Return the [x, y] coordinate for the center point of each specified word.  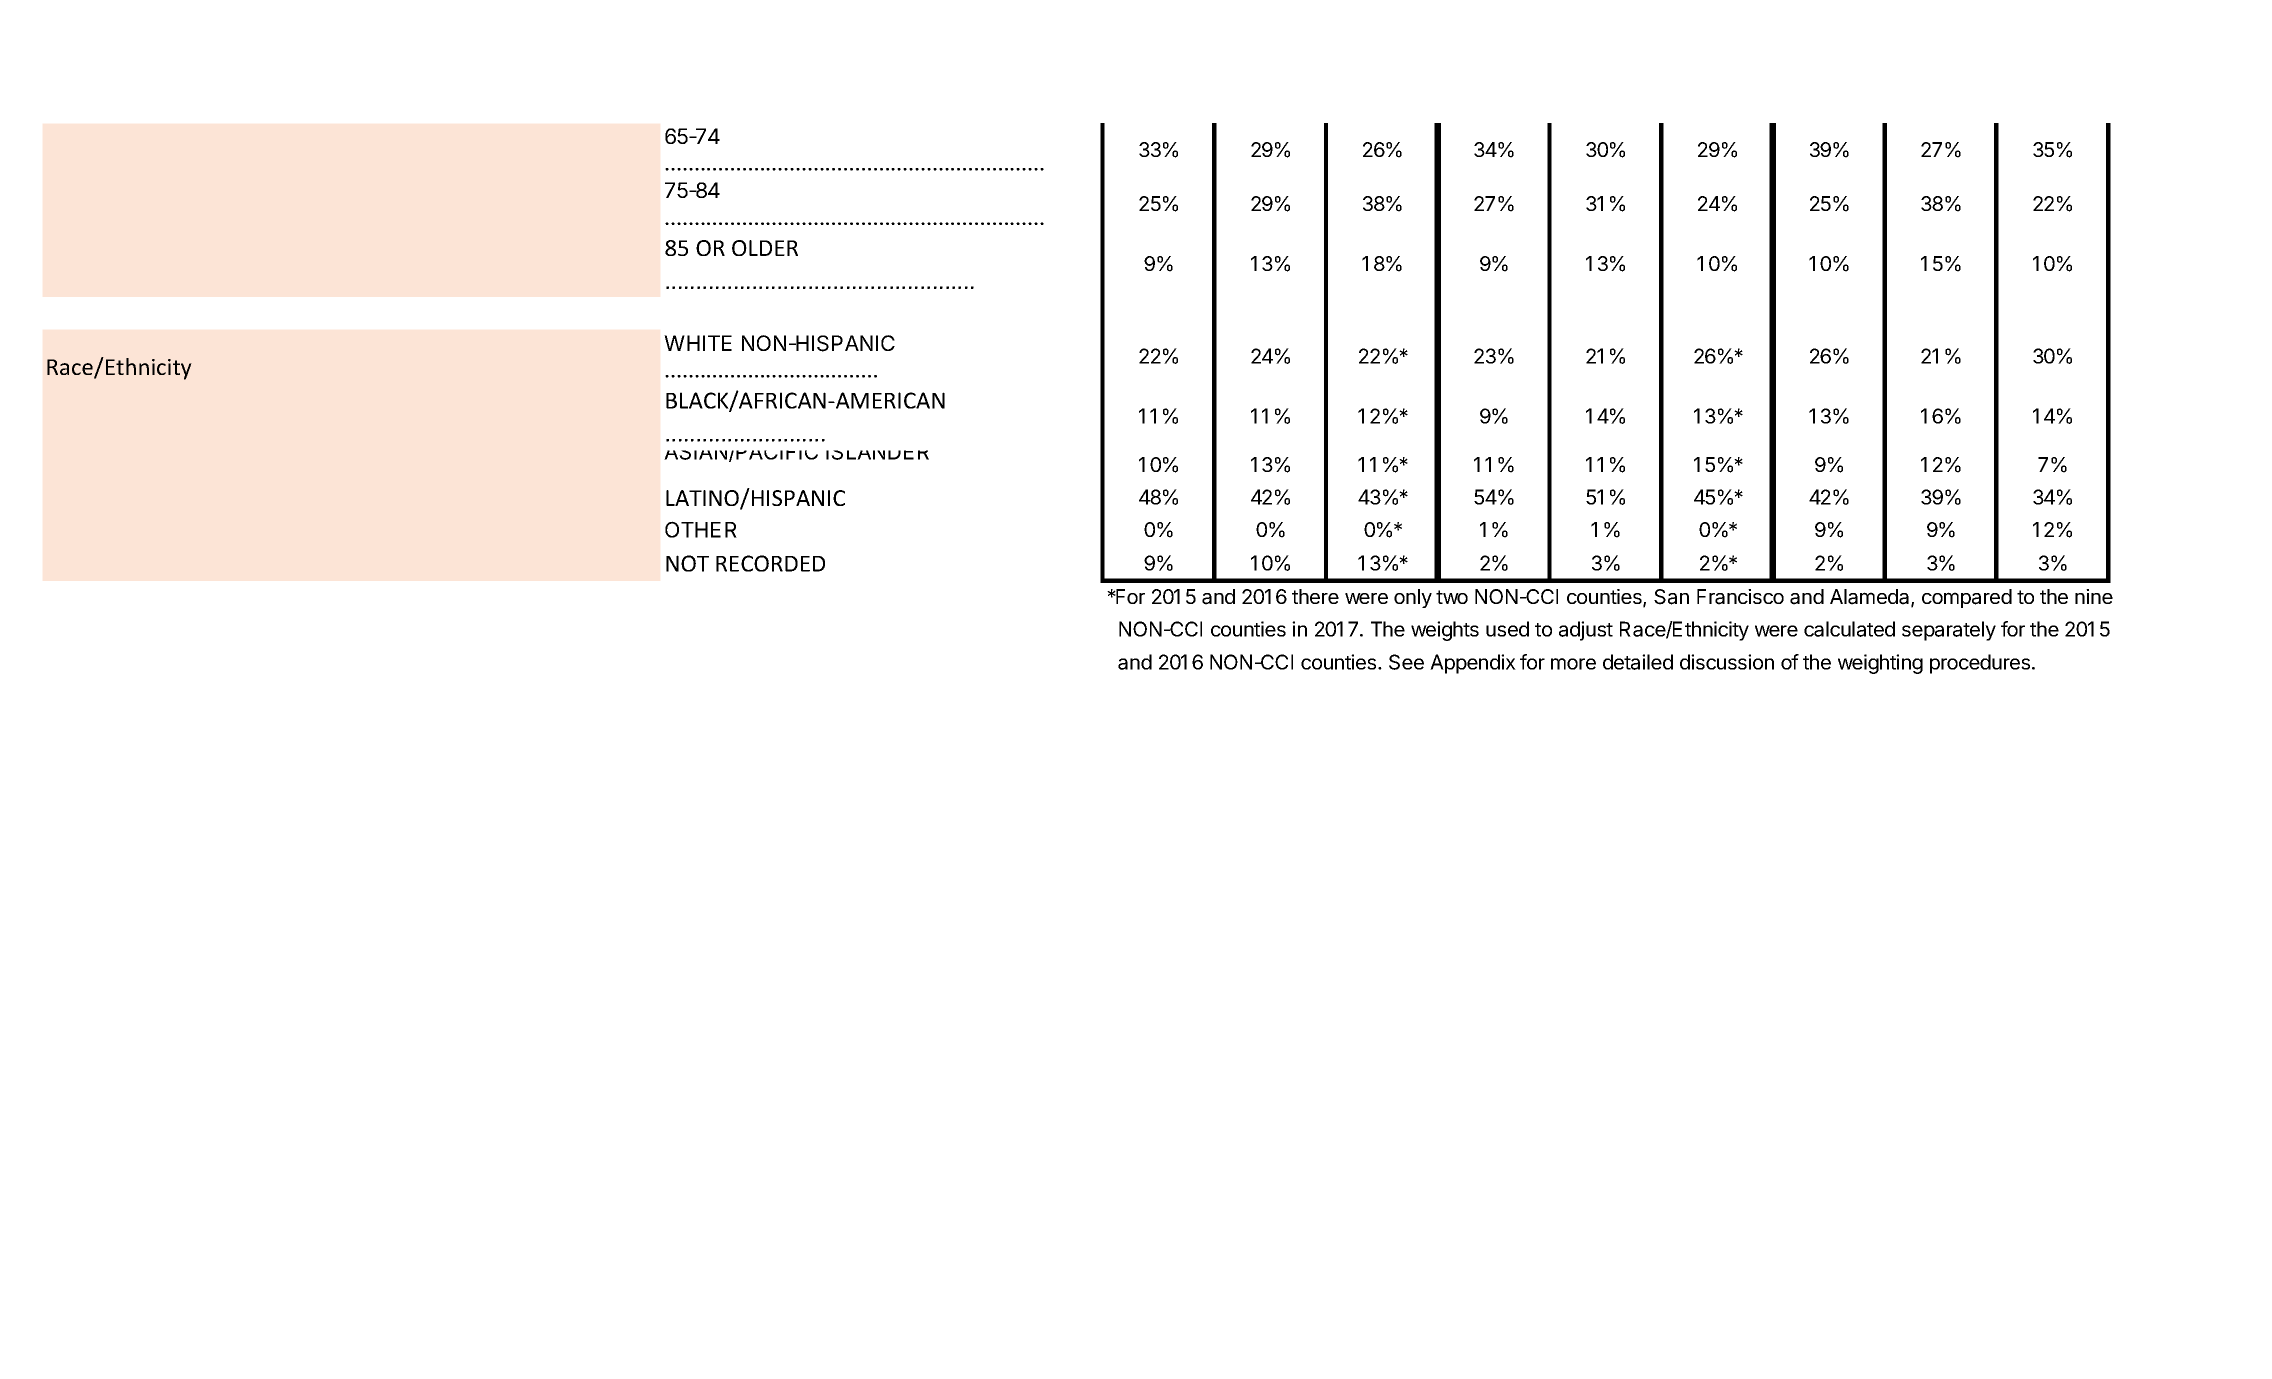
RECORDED [770, 563]
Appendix [1473, 664]
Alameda [1871, 598]
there [1315, 596]
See [1406, 662]
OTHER [701, 529]
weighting [1880, 664]
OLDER [765, 248]
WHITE [698, 343]
